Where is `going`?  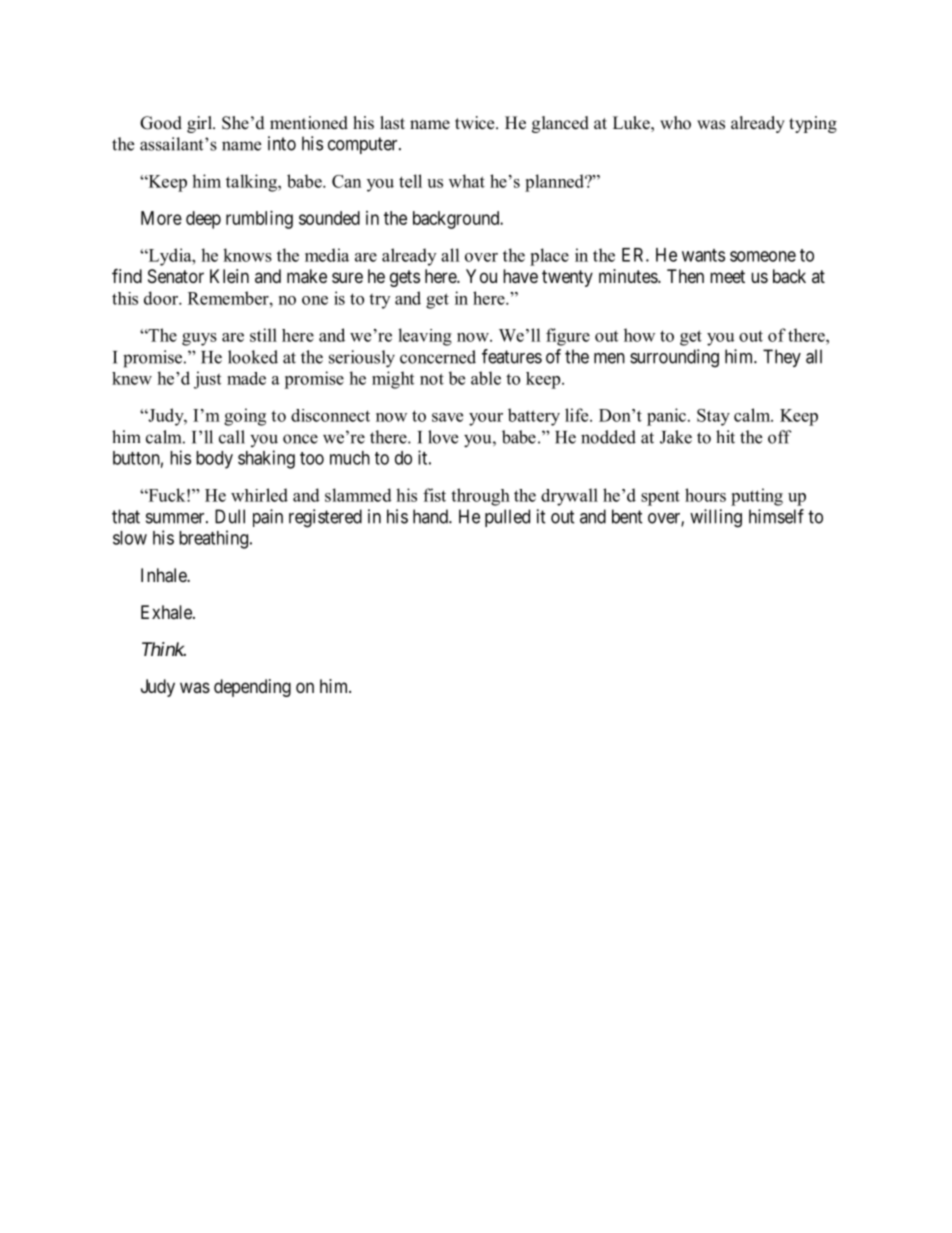 going is located at coordinates (245, 417).
